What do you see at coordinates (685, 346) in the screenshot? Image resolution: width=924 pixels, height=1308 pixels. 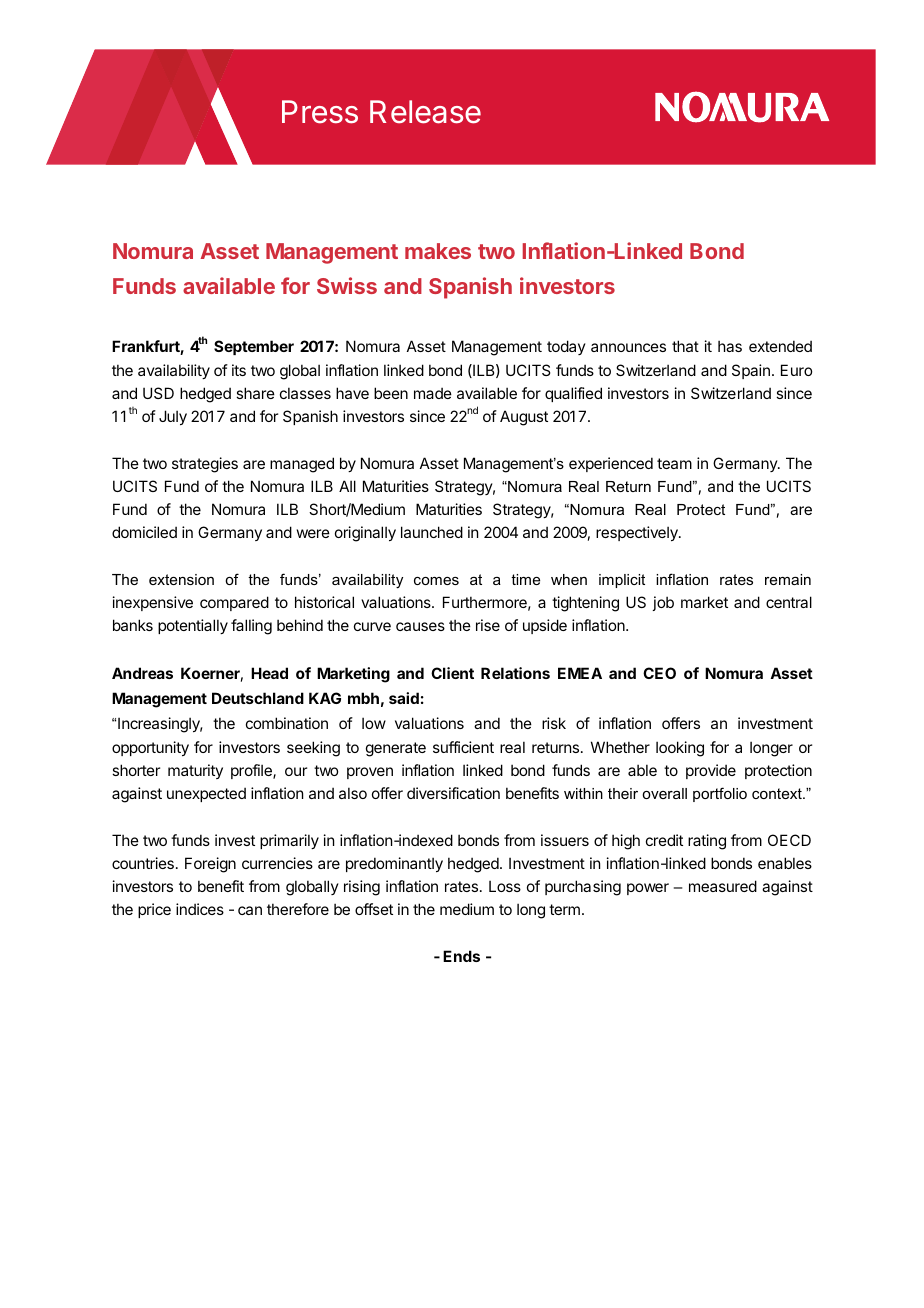 I see `that` at bounding box center [685, 346].
